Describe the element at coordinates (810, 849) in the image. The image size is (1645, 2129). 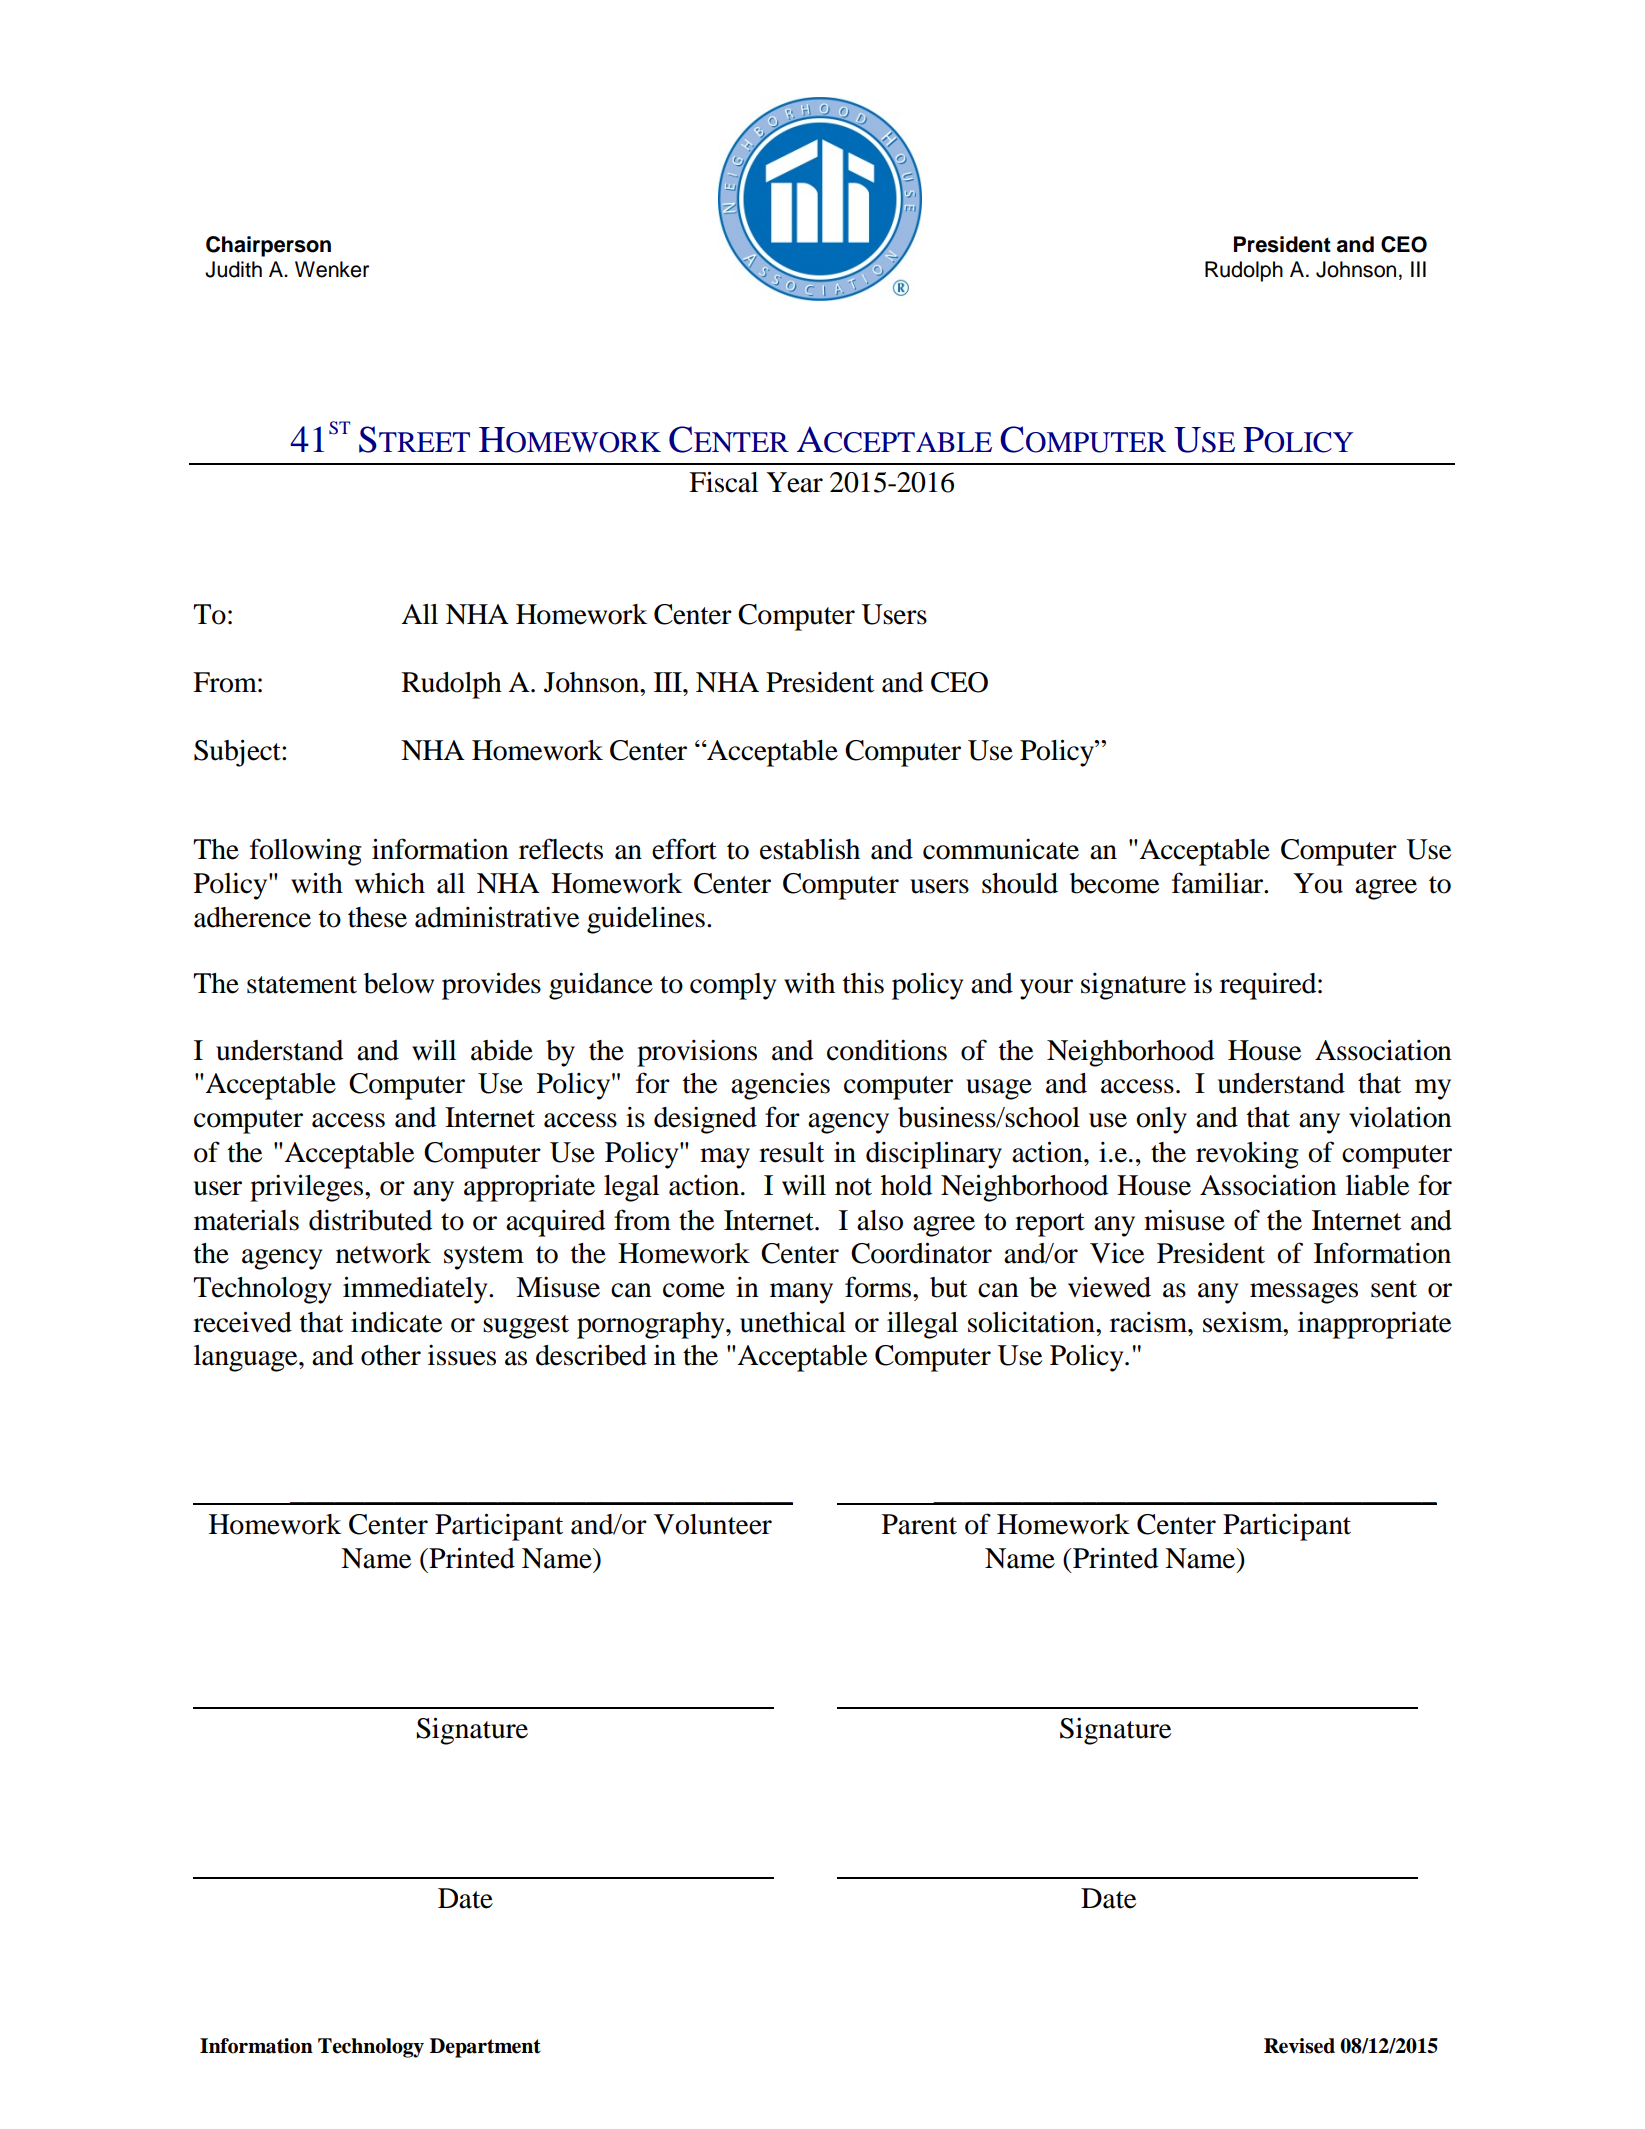
I see `establish` at that location.
